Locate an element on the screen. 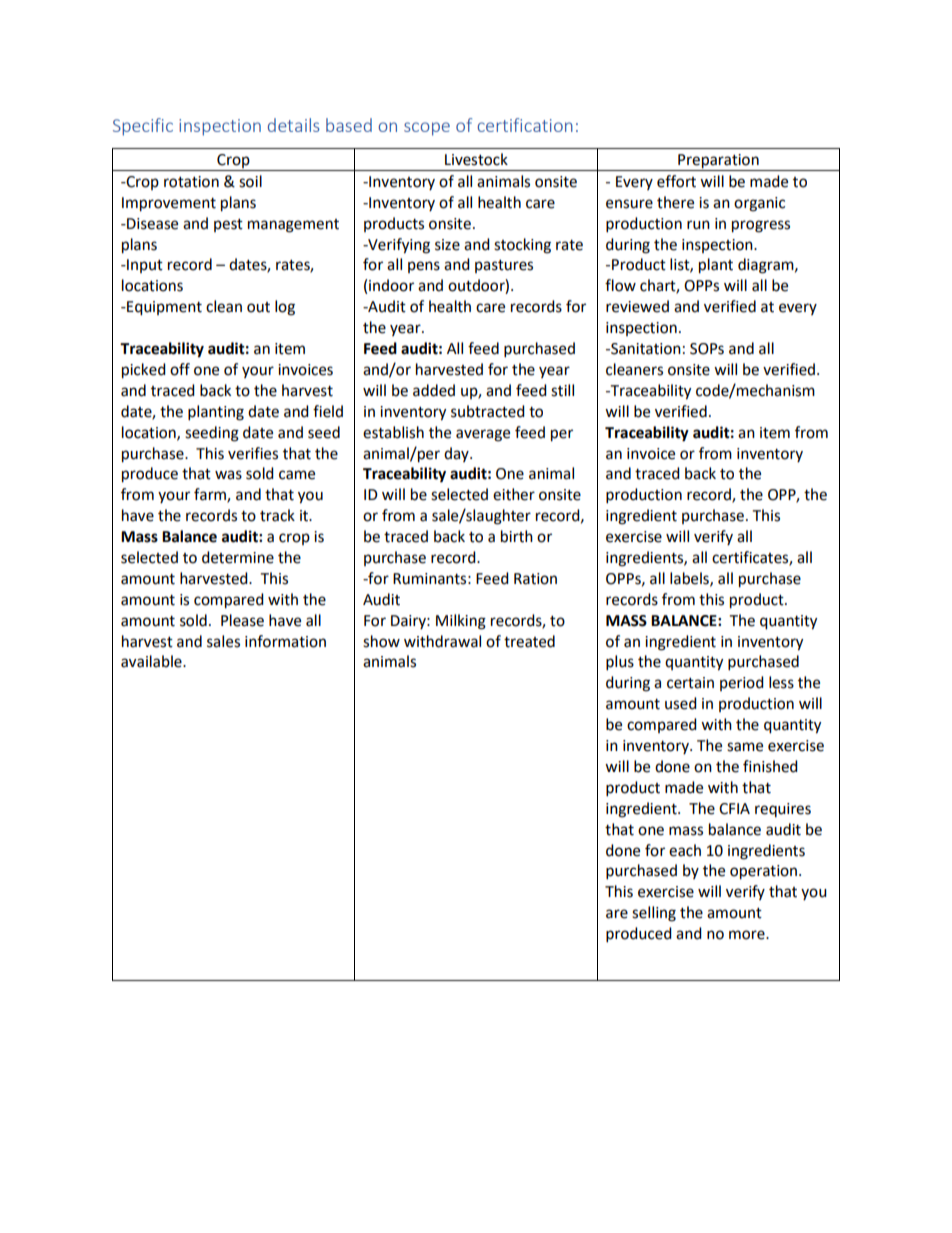  rotation is located at coordinates (191, 182).
